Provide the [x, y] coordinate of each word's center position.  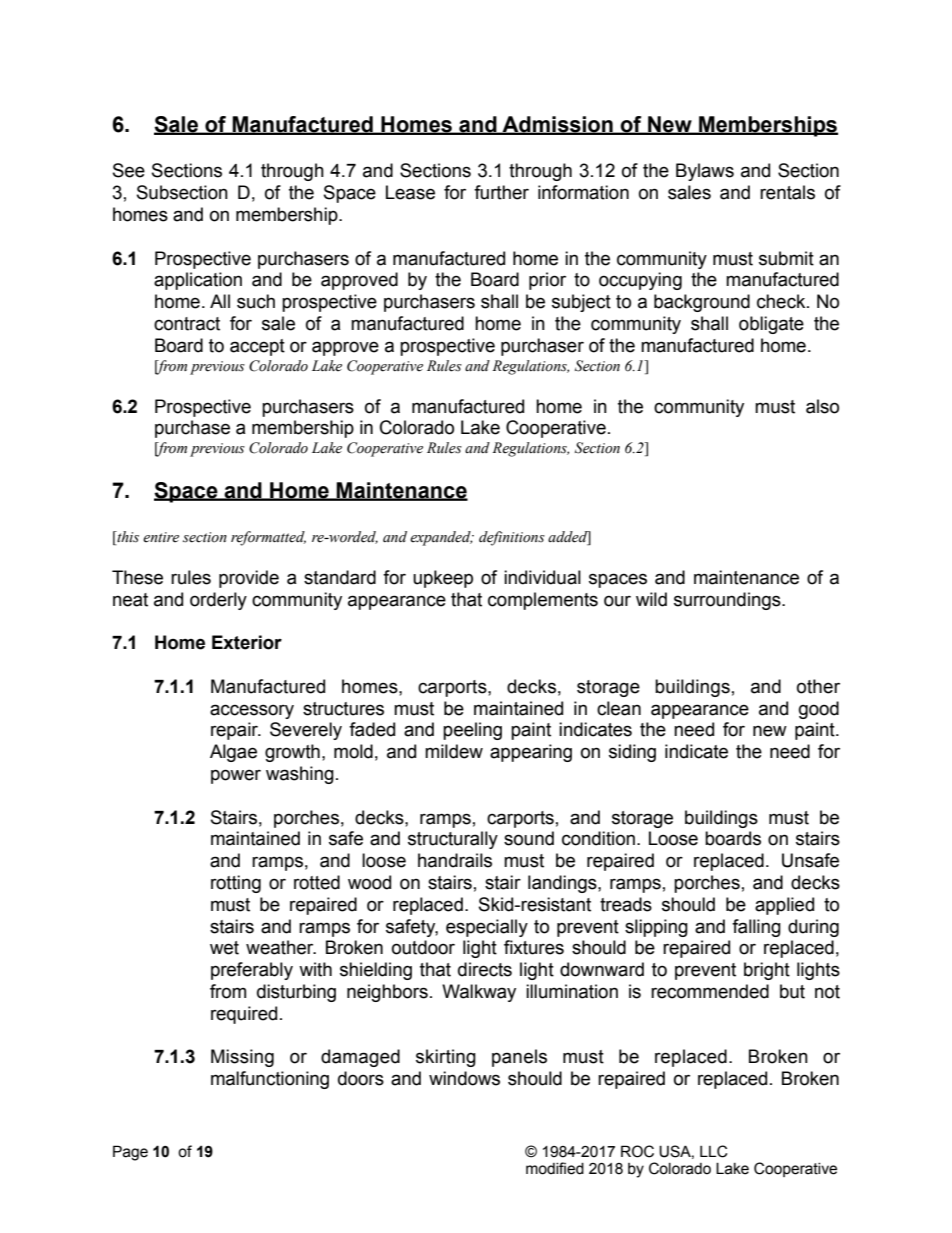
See [129, 170]
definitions [512, 538]
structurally [453, 840]
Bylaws [705, 172]
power [236, 776]
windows [464, 1078]
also [822, 406]
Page [130, 1153]
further [501, 192]
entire [161, 537]
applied [784, 906]
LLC [713, 1151]
